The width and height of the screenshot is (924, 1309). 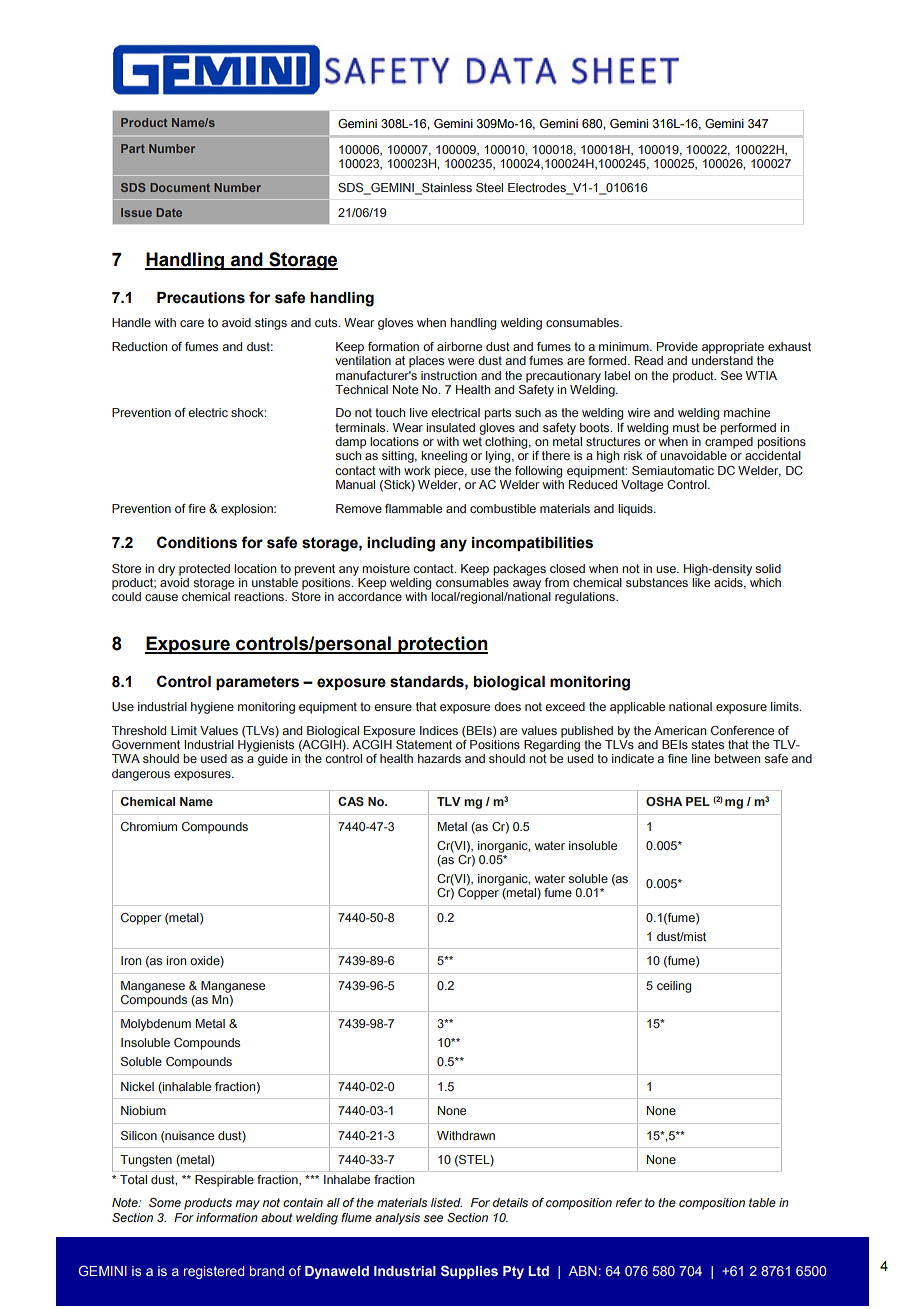 What do you see at coordinates (489, 187) in the screenshot?
I see `Steel` at bounding box center [489, 187].
